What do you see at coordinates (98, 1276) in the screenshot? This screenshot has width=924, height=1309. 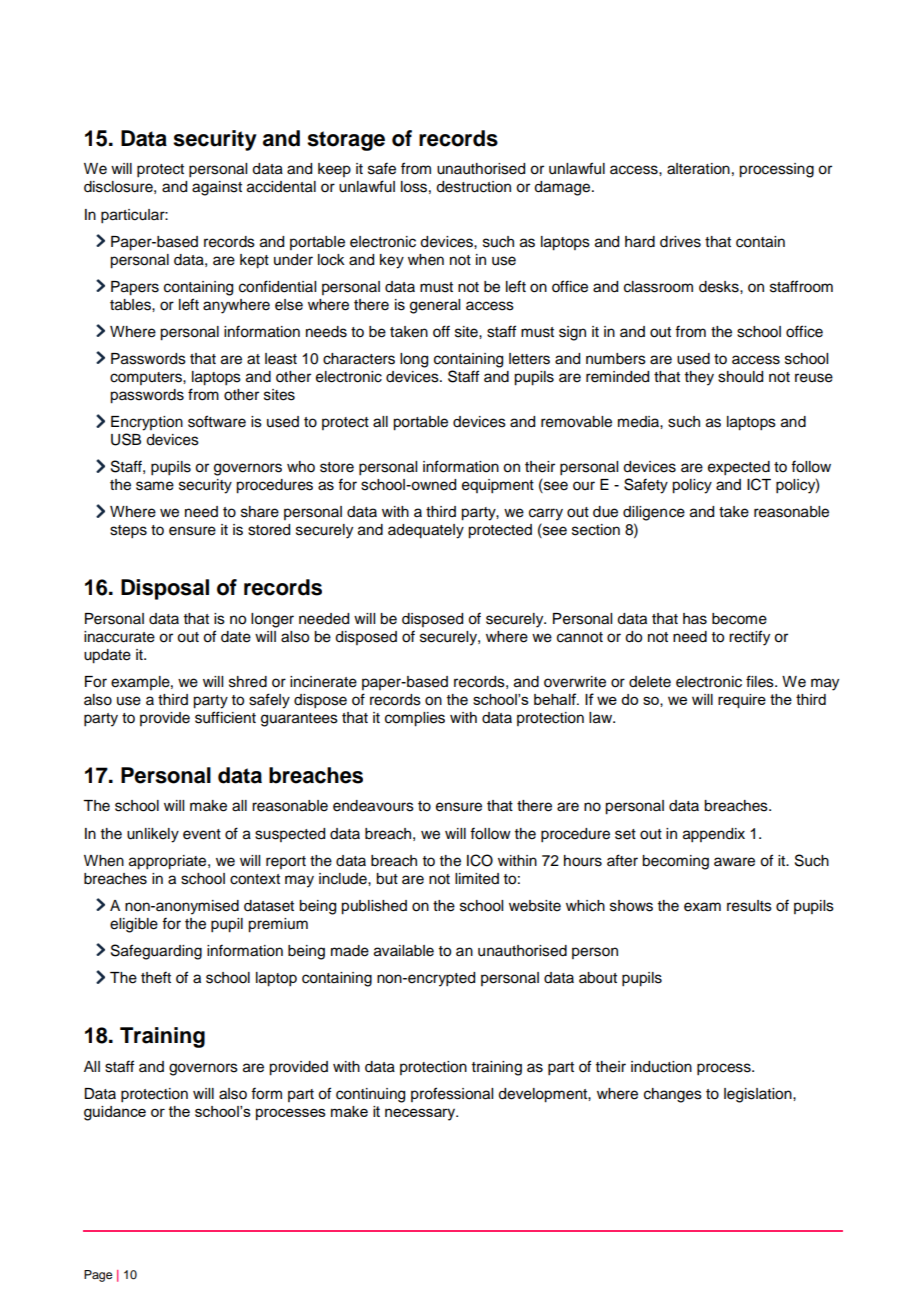 I see `Page` at bounding box center [98, 1276].
